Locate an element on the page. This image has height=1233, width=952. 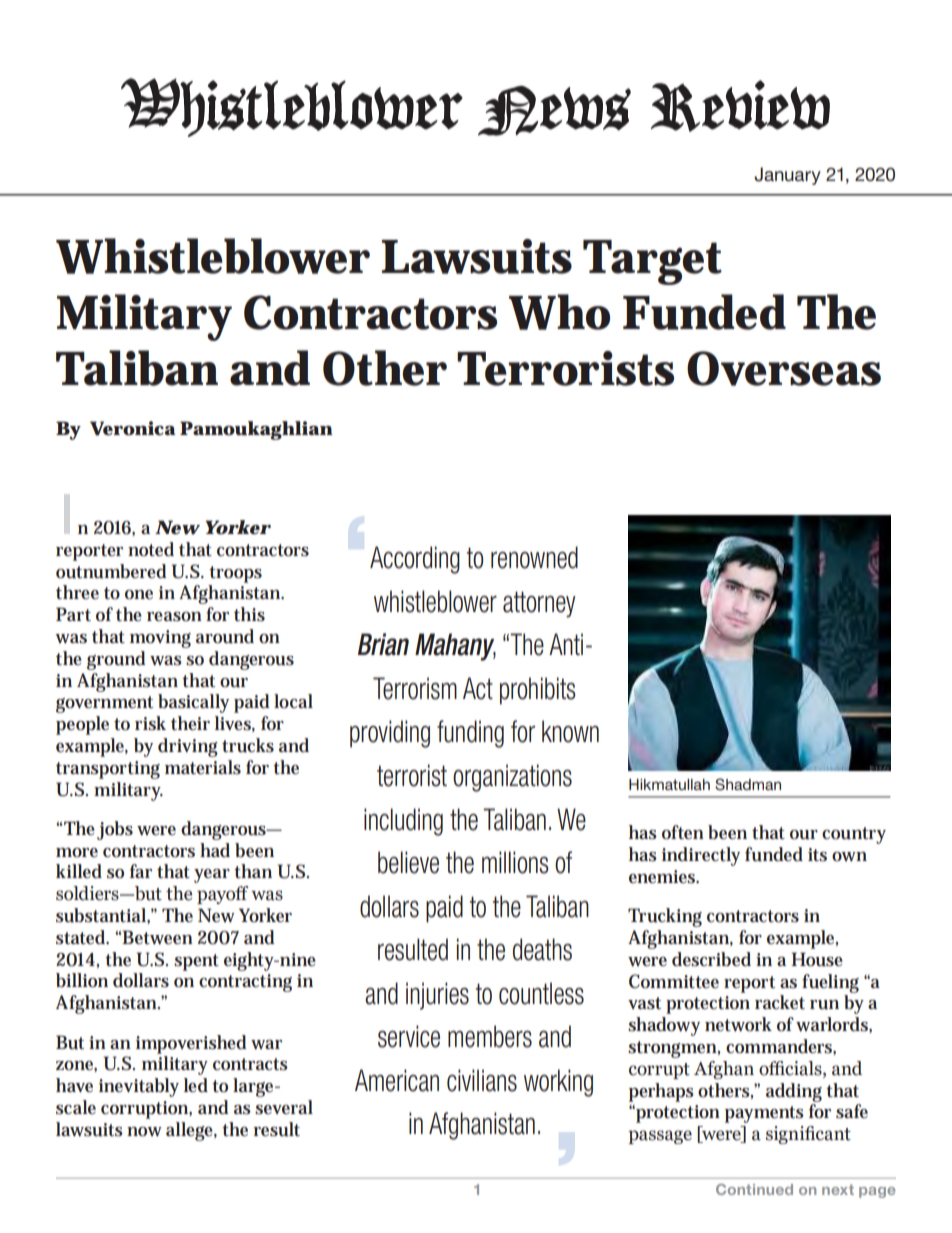
January is located at coordinates (787, 176).
